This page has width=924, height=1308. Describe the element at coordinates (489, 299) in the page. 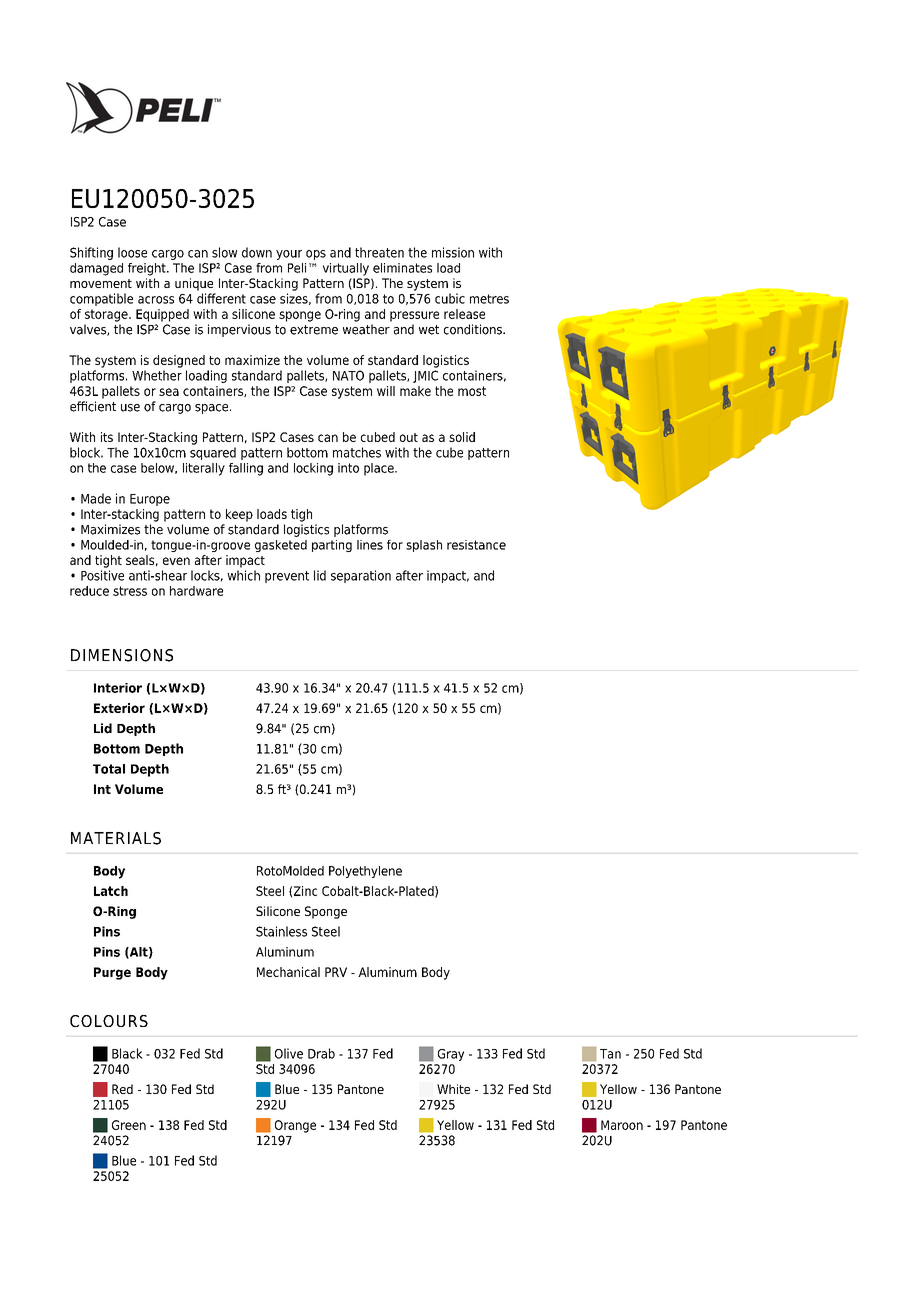

I see `metres` at that location.
